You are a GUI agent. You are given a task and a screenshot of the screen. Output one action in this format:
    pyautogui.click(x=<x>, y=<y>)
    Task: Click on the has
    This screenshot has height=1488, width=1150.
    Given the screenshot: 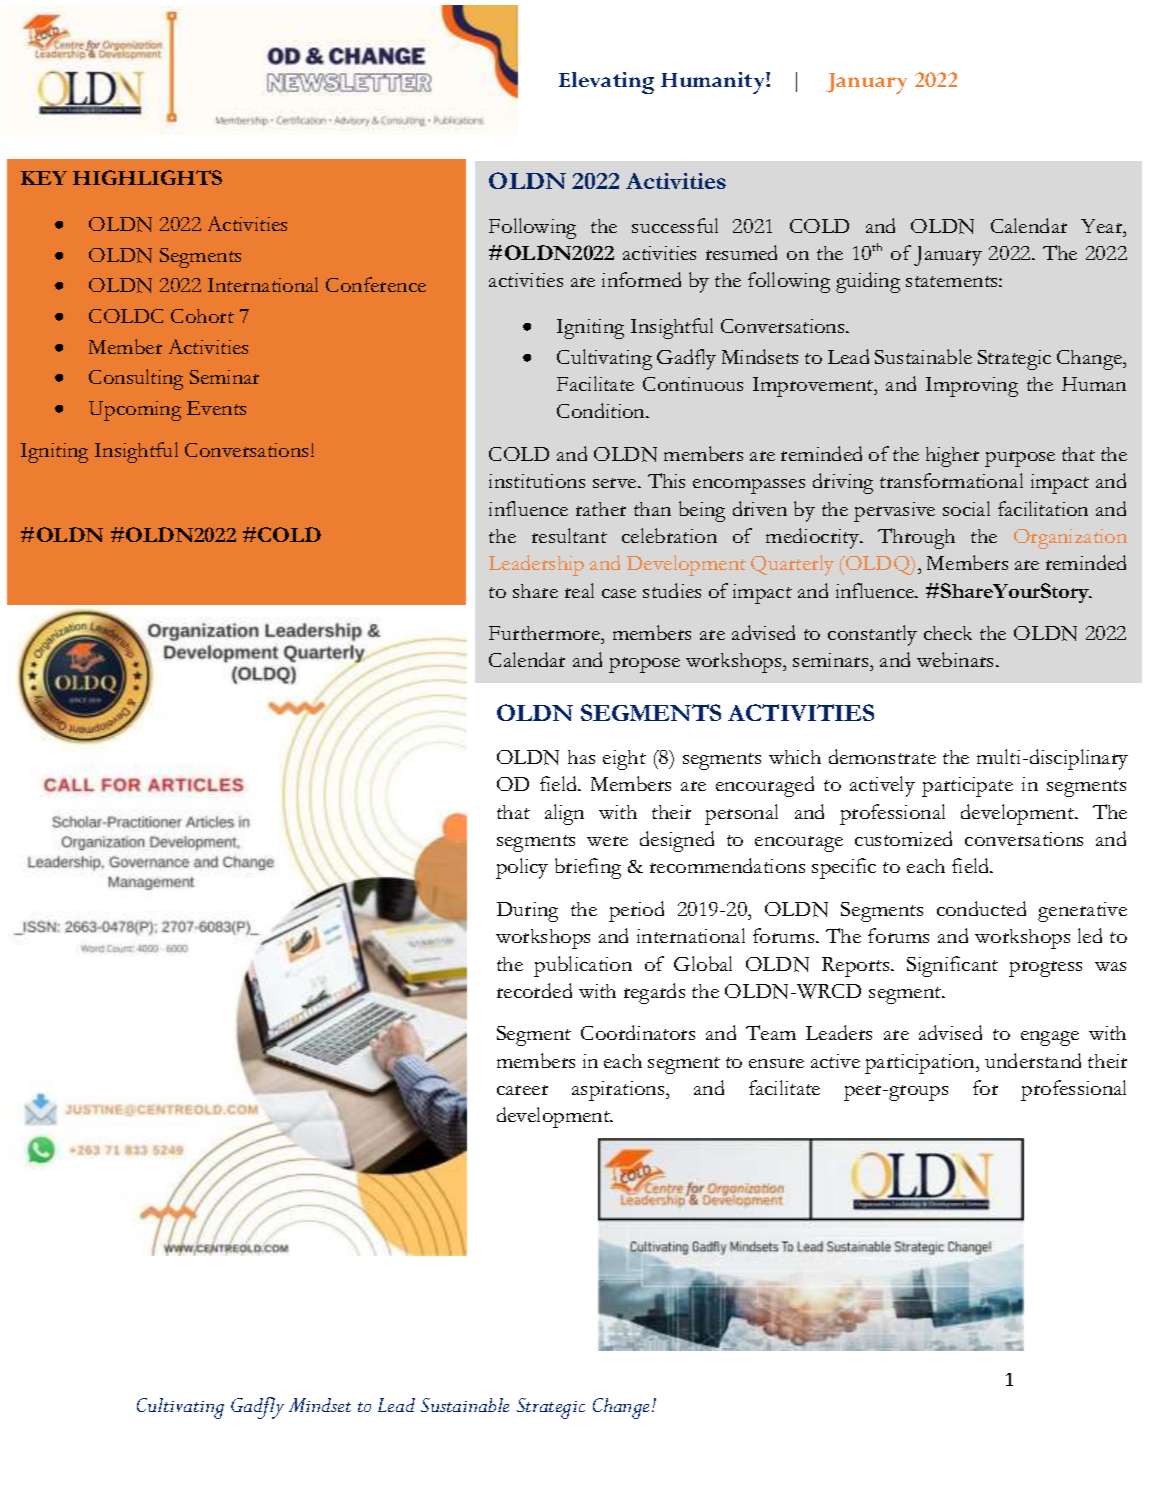 What is the action you would take?
    pyautogui.click(x=581, y=757)
